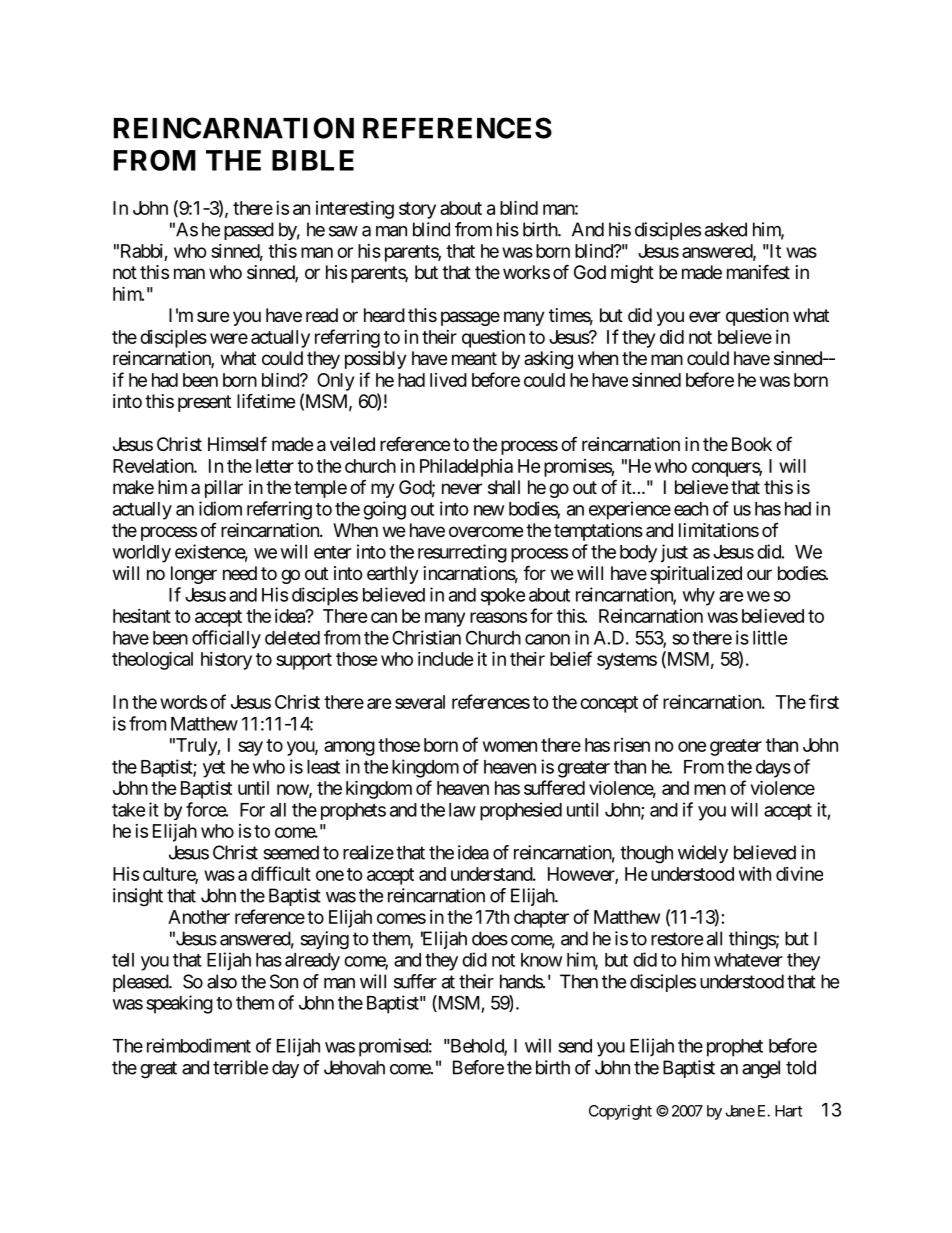  Describe the element at coordinates (199, 917) in the document. I see `Another` at that location.
